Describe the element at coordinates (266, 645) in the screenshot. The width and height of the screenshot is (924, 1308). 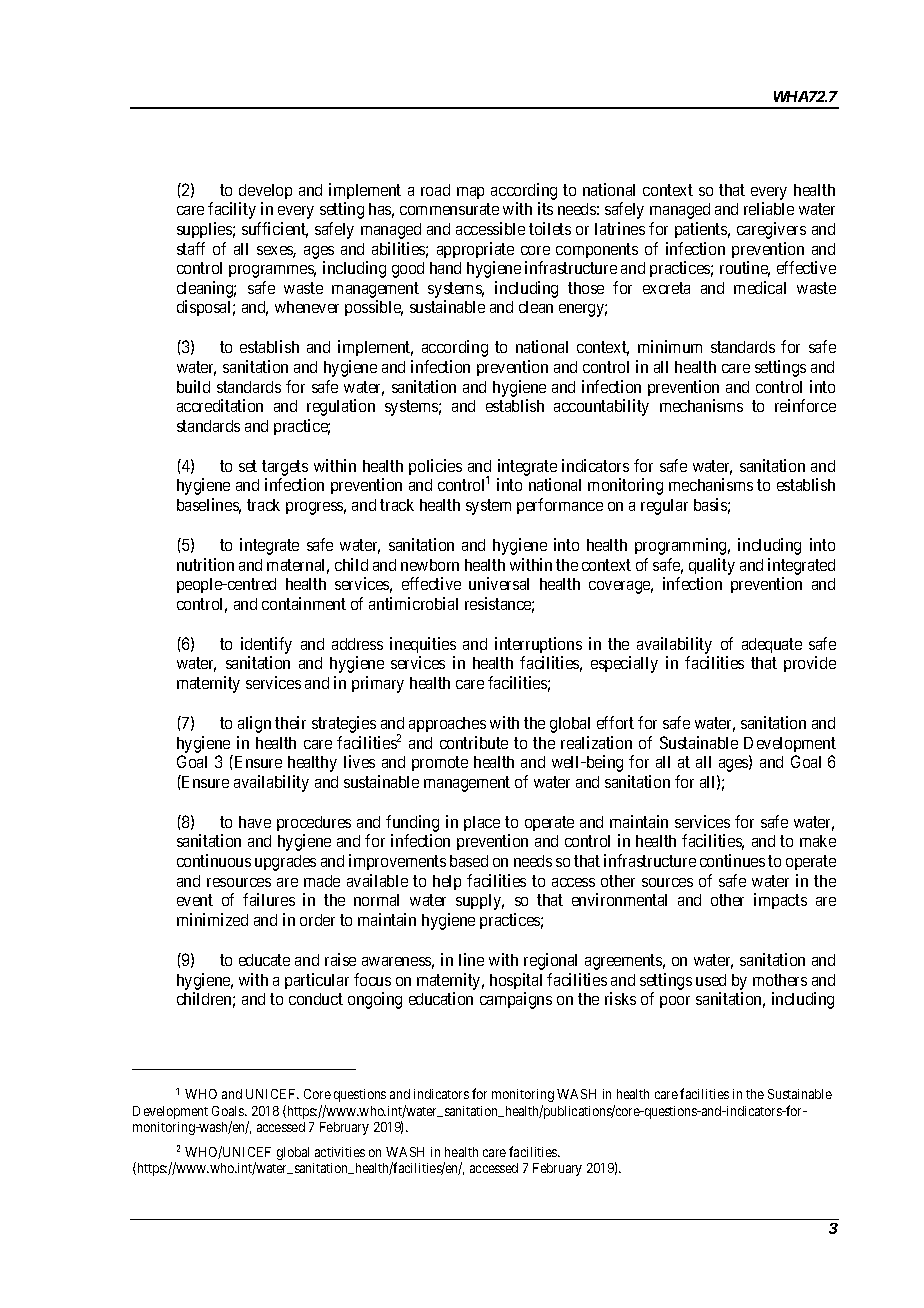
I see `identify` at that location.
